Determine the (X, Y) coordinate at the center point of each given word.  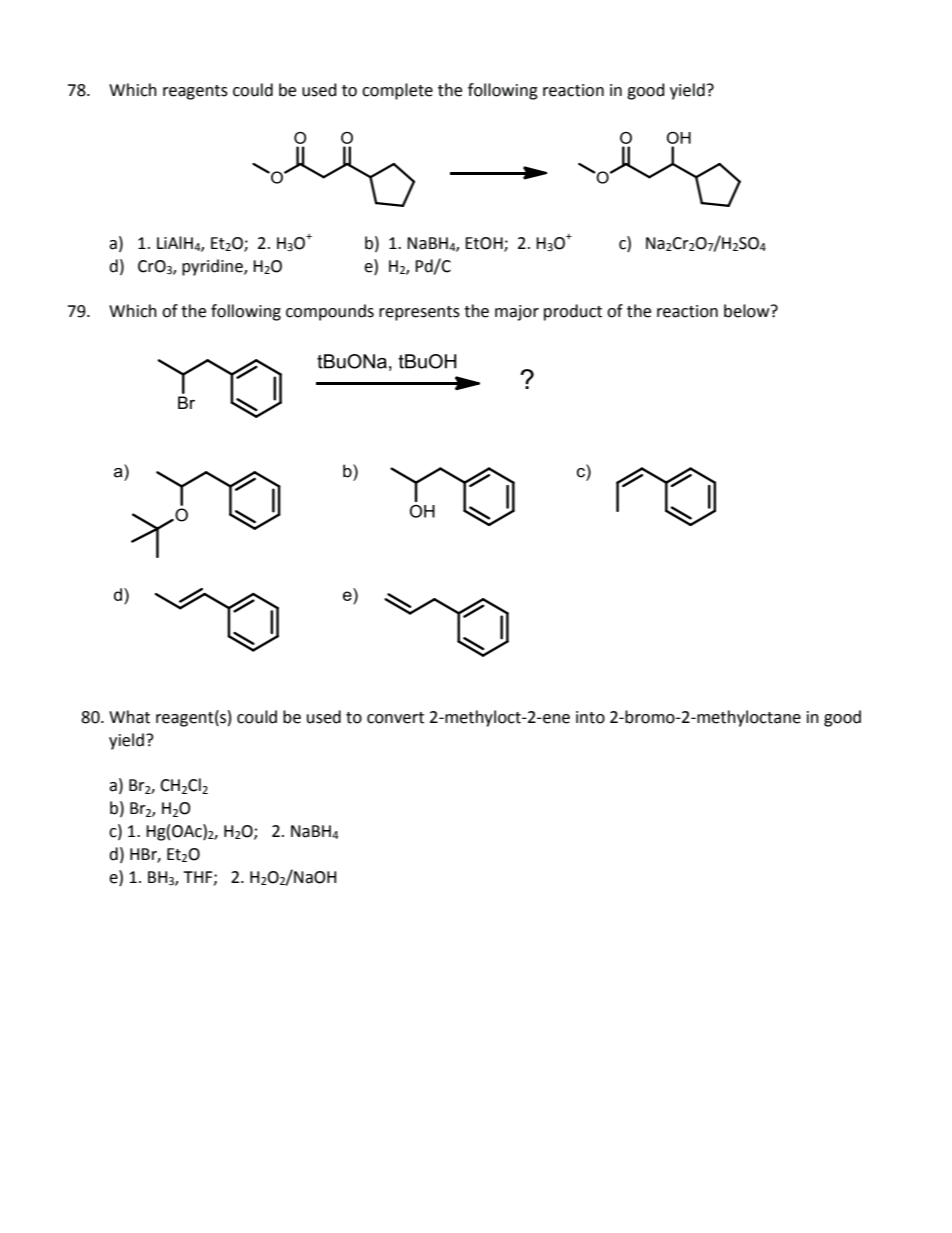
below (748, 311)
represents (419, 313)
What (129, 717)
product (573, 312)
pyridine (213, 267)
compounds (330, 312)
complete (397, 91)
